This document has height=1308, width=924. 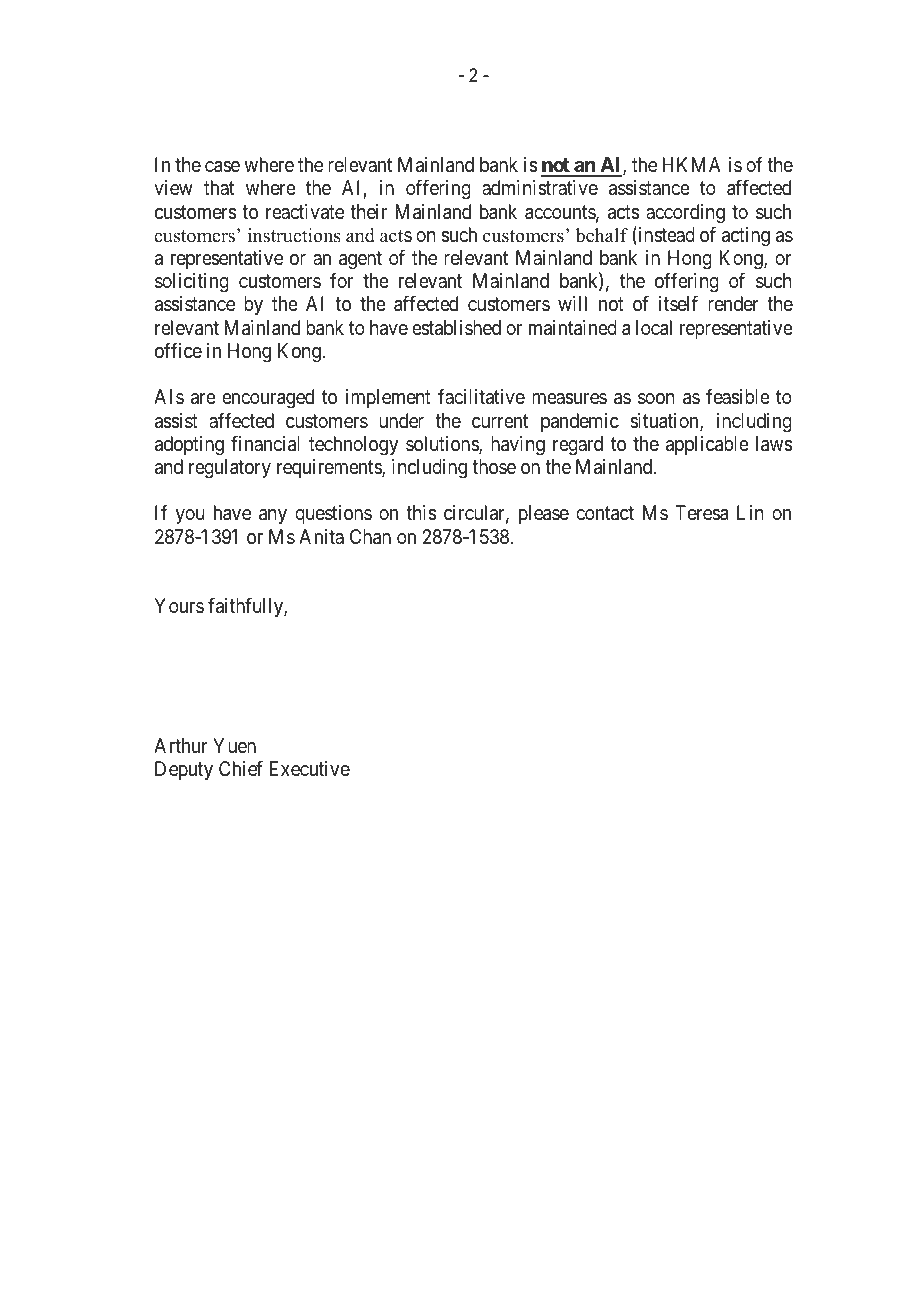 I want to click on according, so click(x=685, y=214).
